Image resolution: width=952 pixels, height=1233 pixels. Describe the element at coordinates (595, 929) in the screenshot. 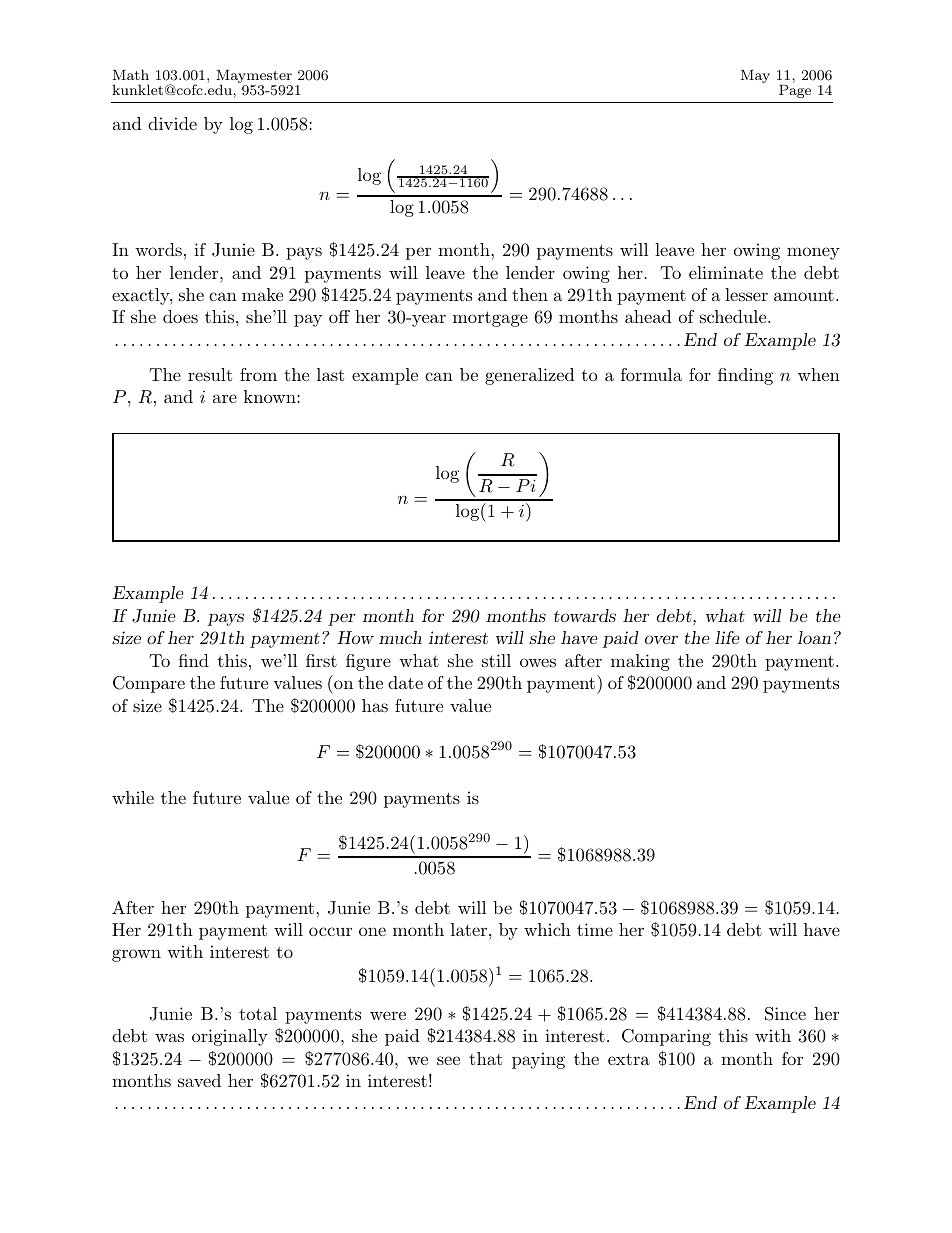

I see `time` at that location.
